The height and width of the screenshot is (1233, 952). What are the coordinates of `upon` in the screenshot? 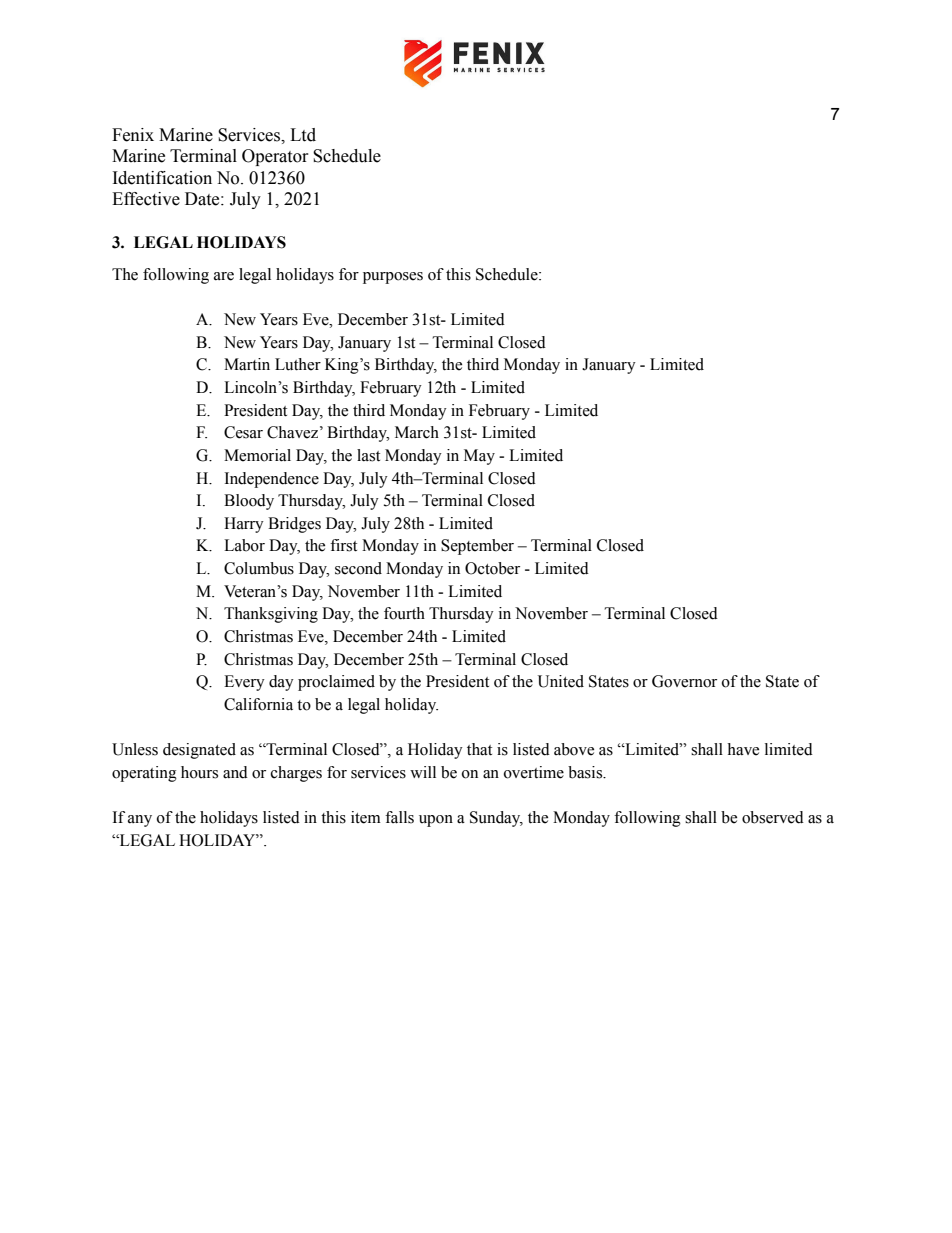 It's located at (436, 821).
